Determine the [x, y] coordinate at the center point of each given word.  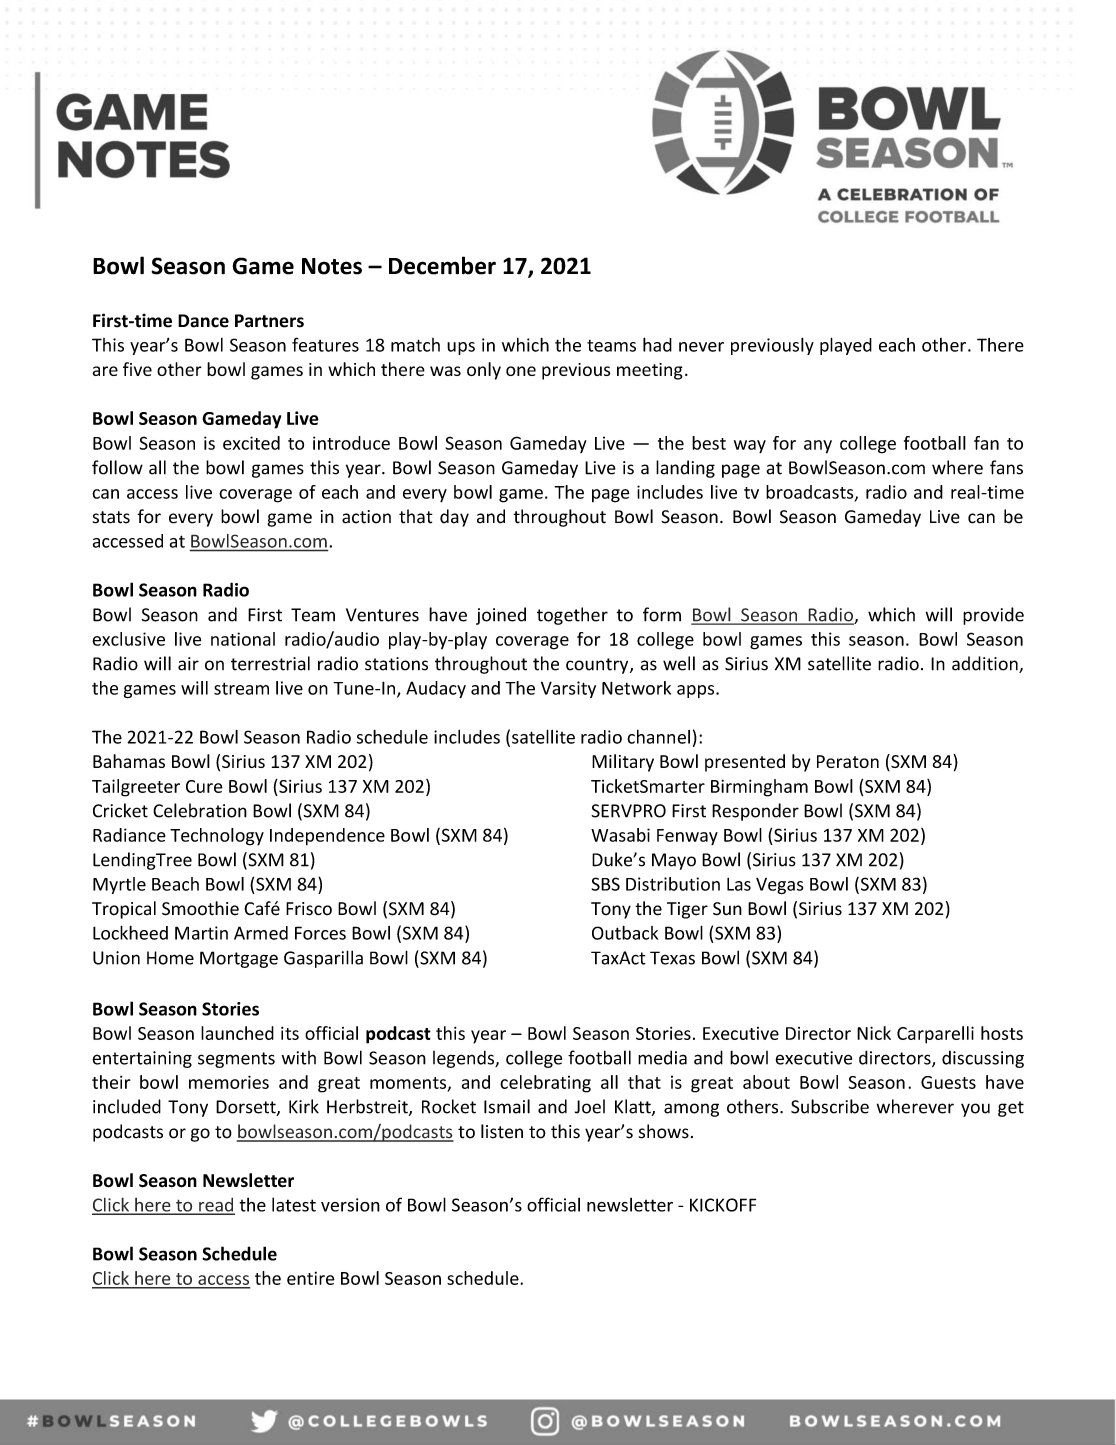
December [442, 265]
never [701, 347]
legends [464, 1059]
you [975, 1110]
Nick [874, 1033]
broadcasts [811, 493]
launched [237, 1033]
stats [111, 517]
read [216, 1205]
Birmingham [759, 788]
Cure [204, 786]
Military [623, 763]
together [572, 616]
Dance [203, 321]
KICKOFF [723, 1205]
